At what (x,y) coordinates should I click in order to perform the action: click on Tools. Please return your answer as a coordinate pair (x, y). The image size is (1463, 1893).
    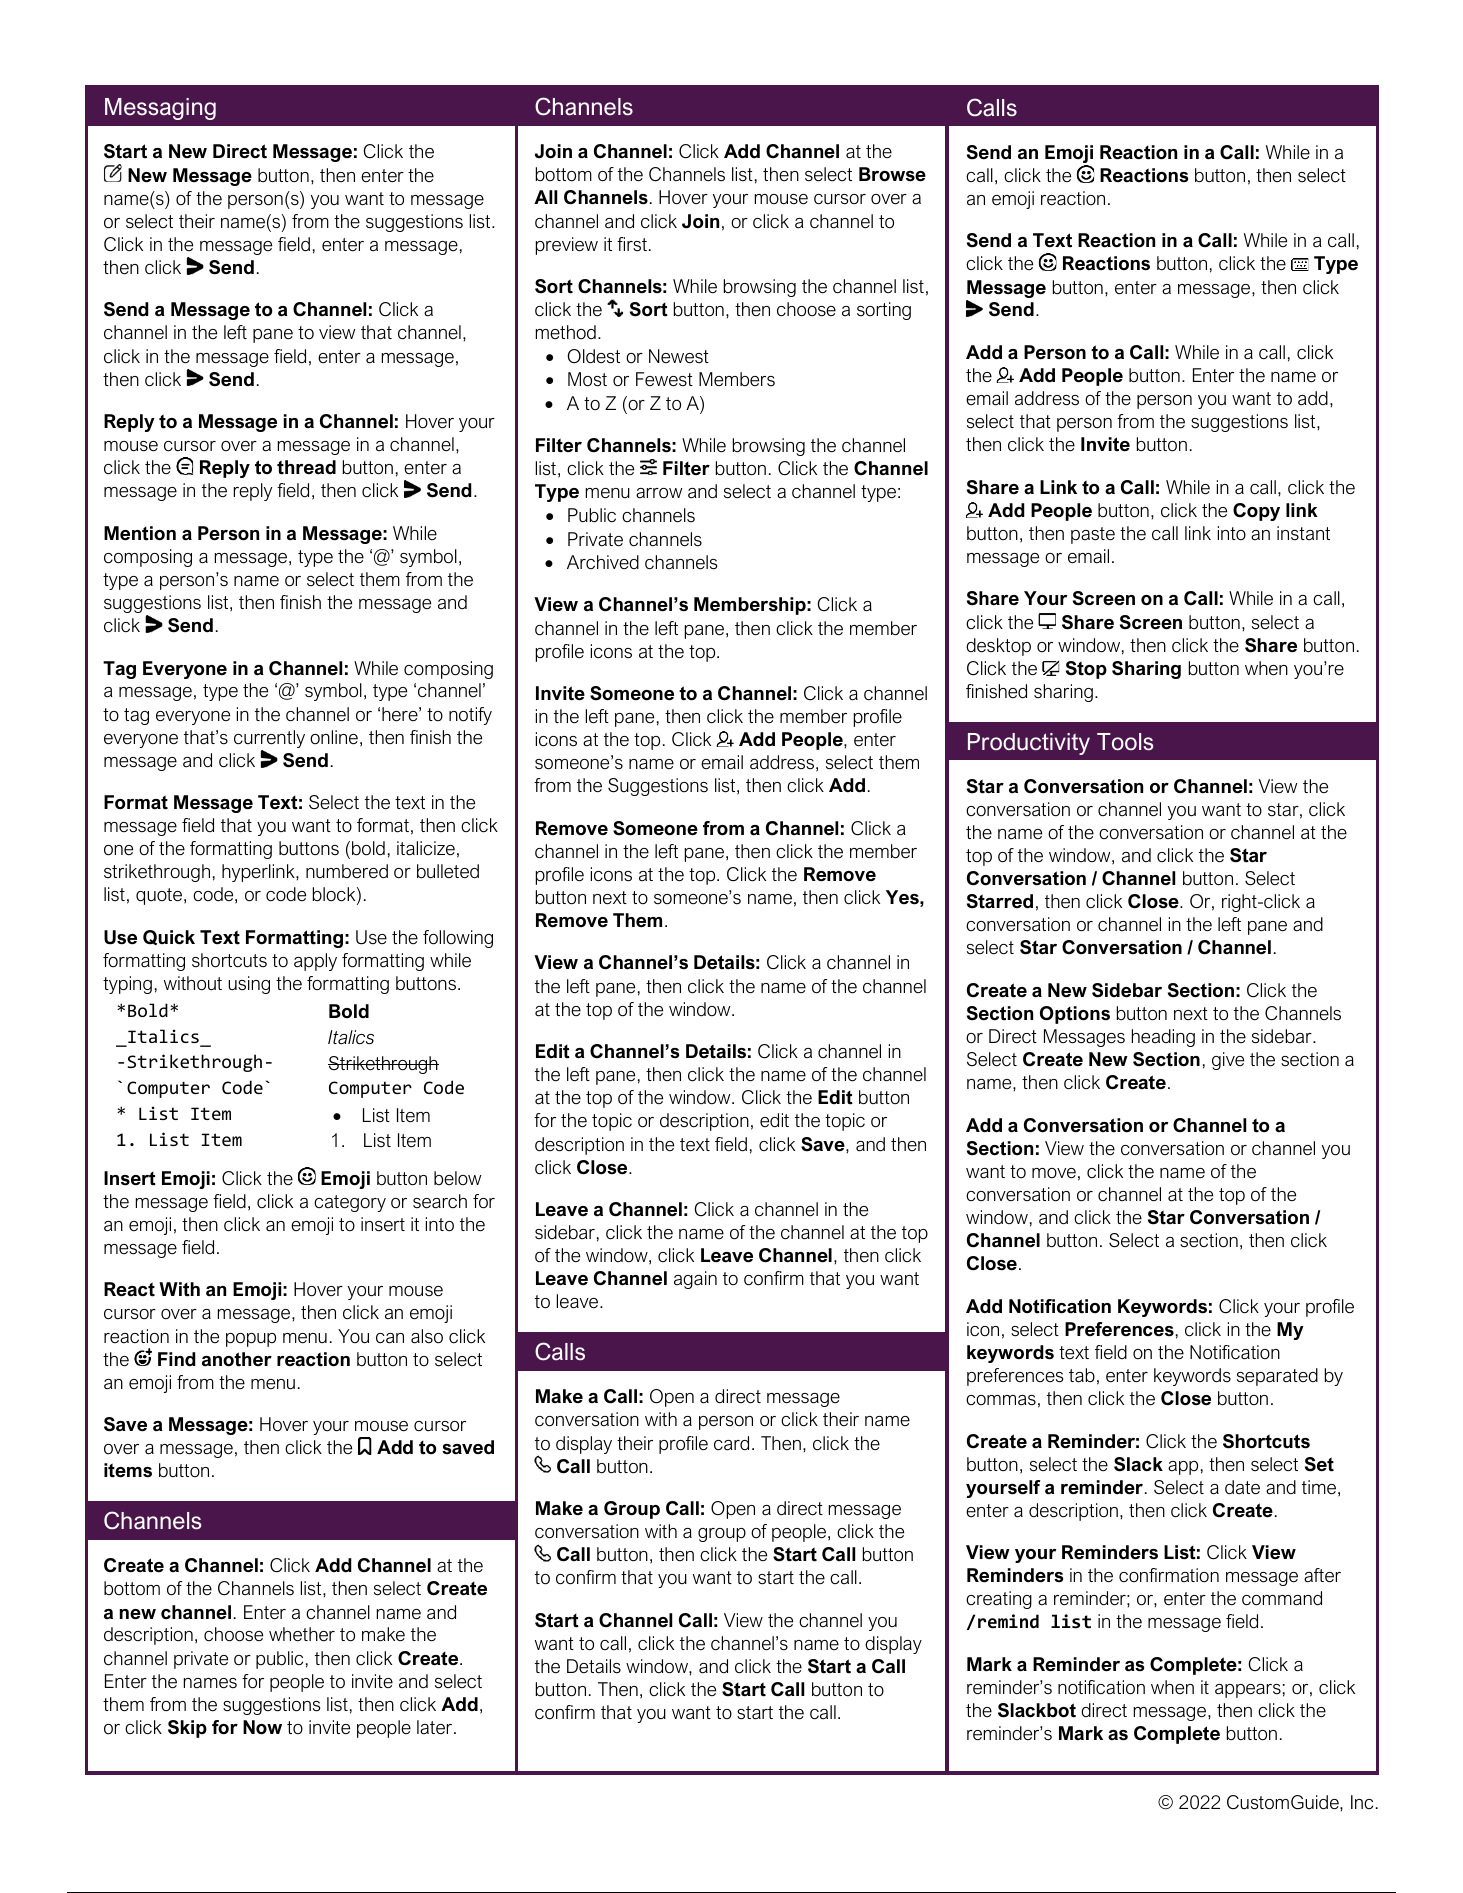
    Looking at the image, I should click on (1125, 742).
